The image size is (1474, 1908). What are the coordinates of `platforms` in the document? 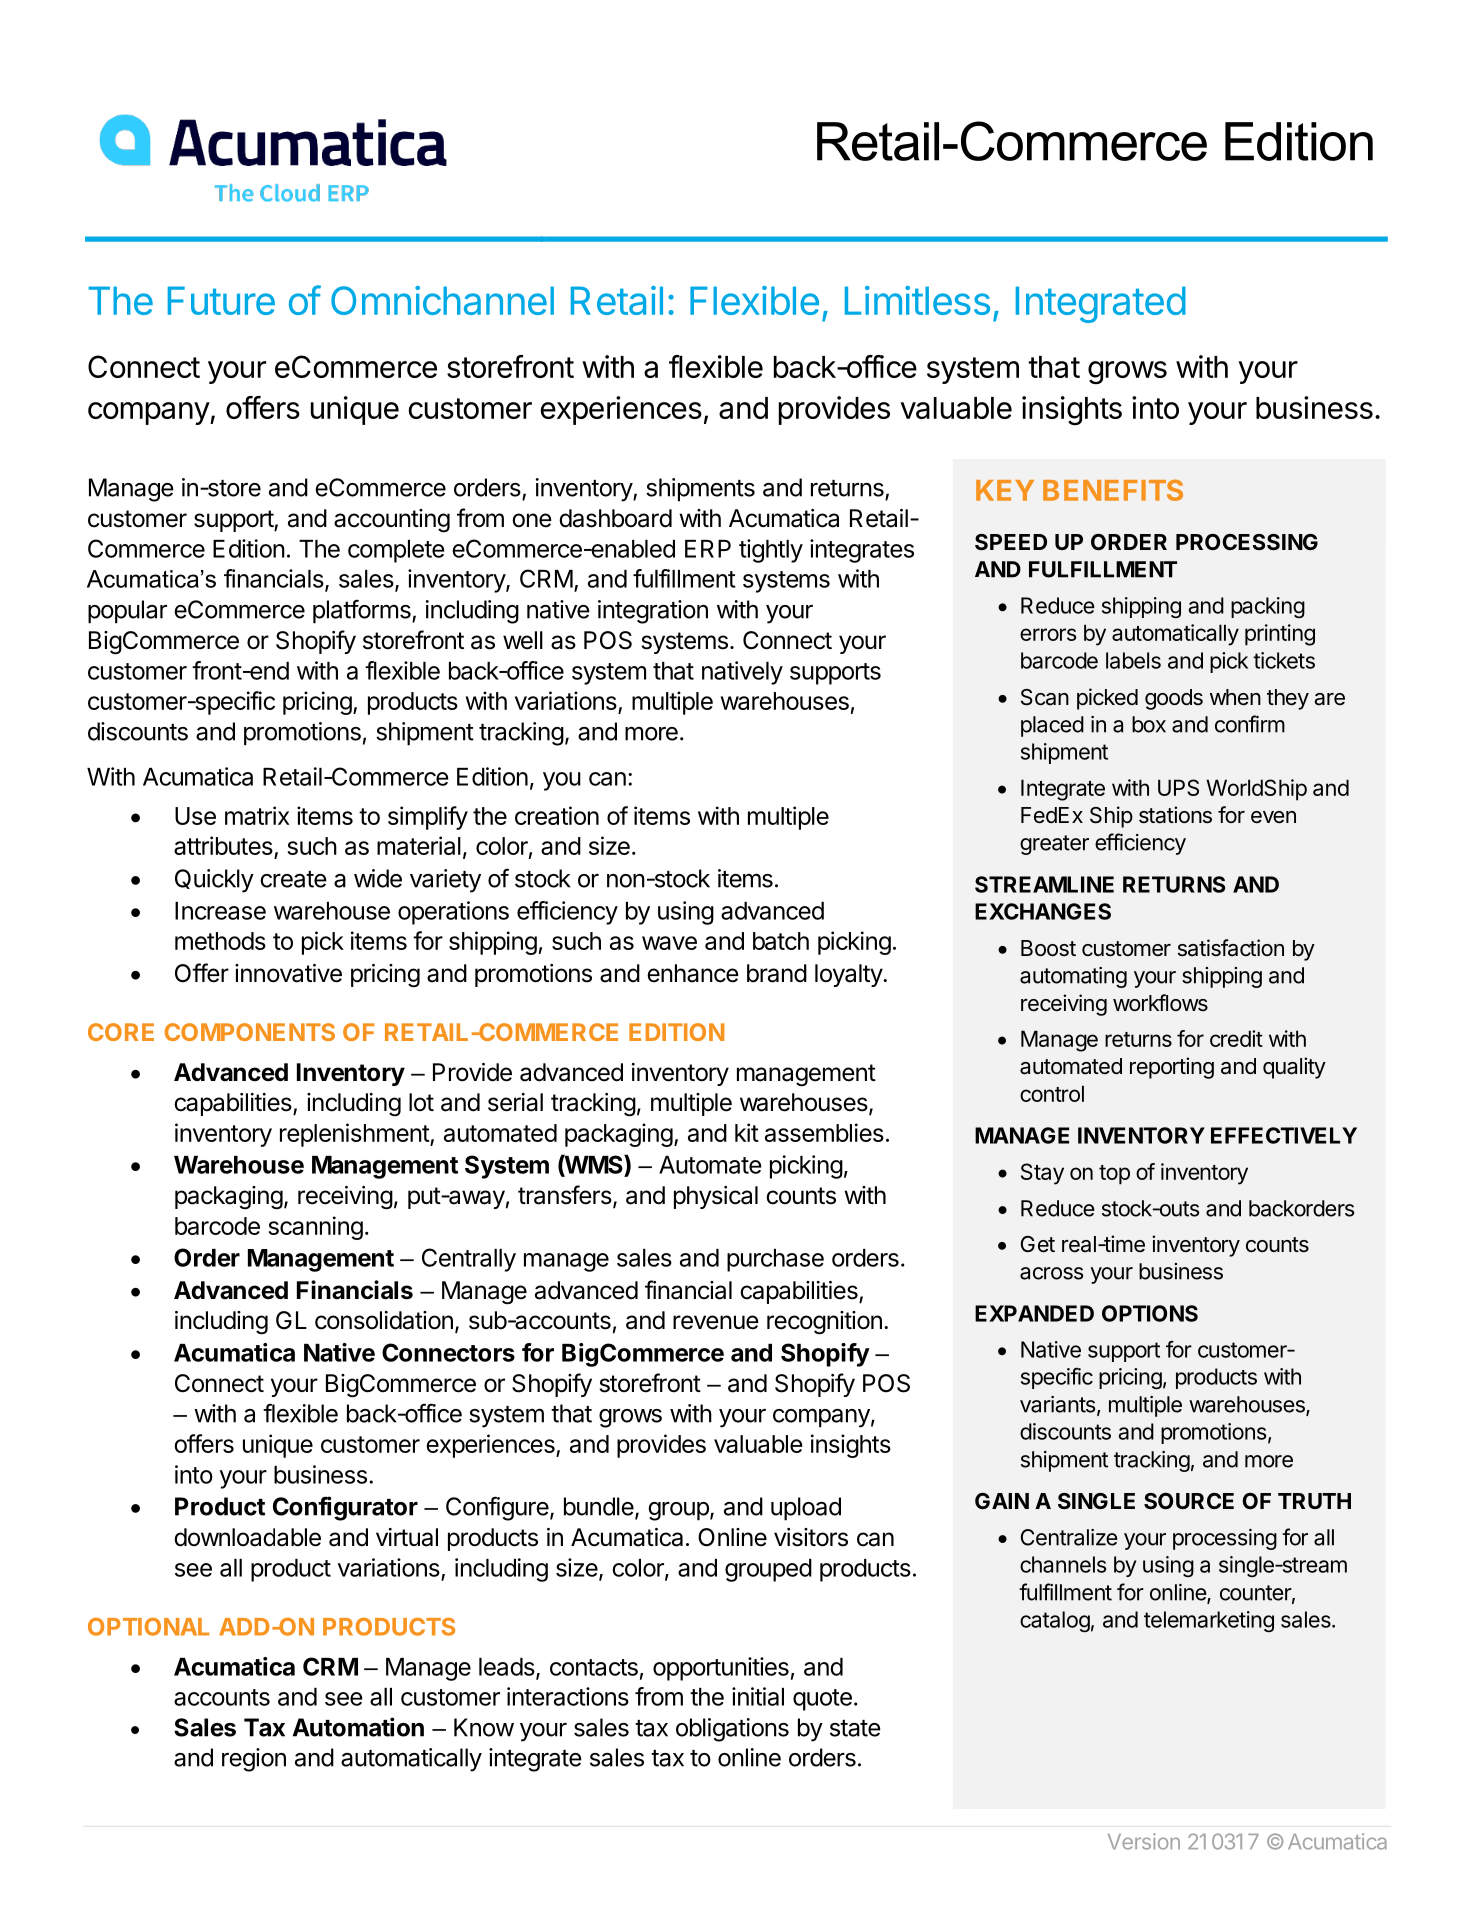 It's located at (363, 612).
